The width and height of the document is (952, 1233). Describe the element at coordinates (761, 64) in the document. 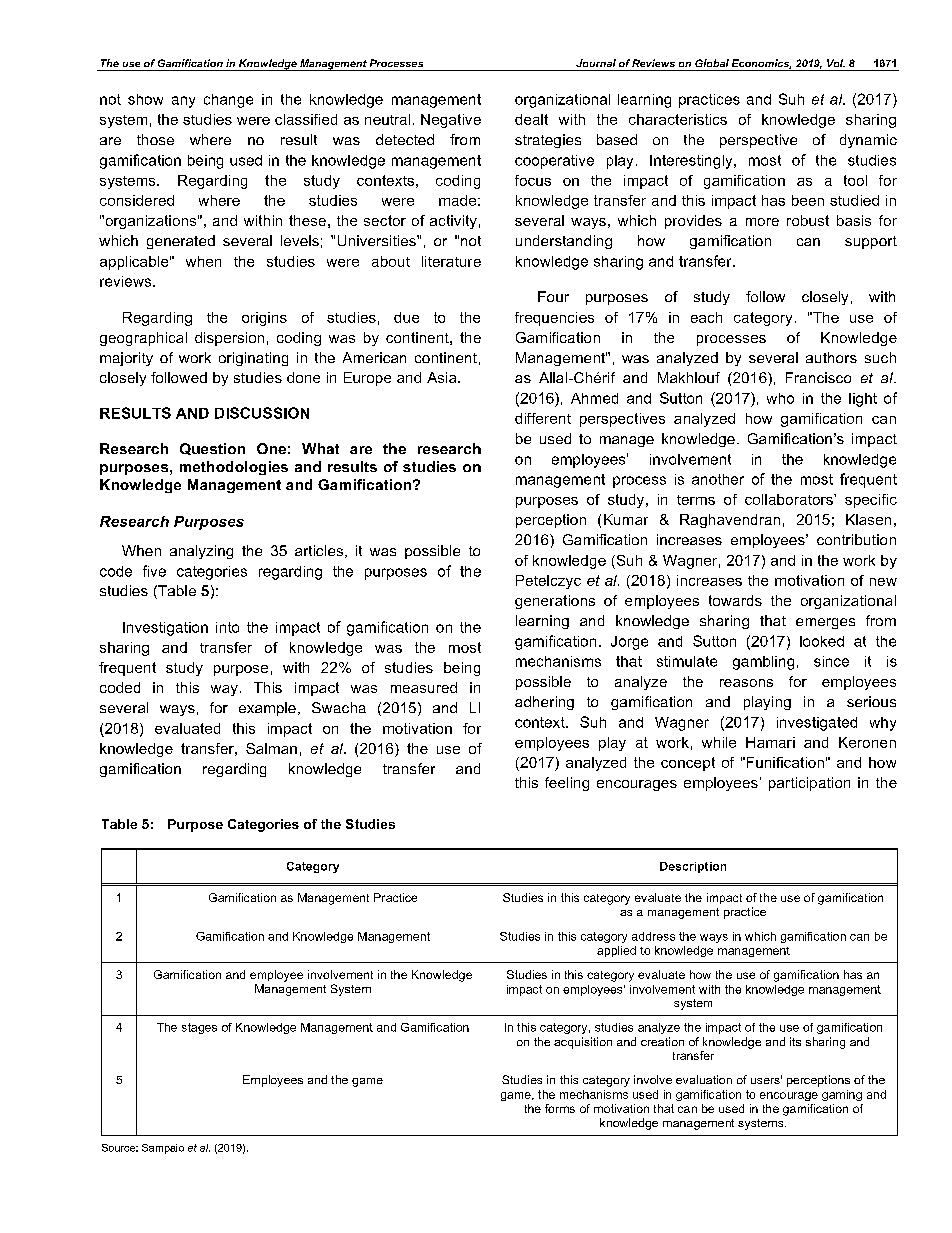

I see `Economics` at that location.
